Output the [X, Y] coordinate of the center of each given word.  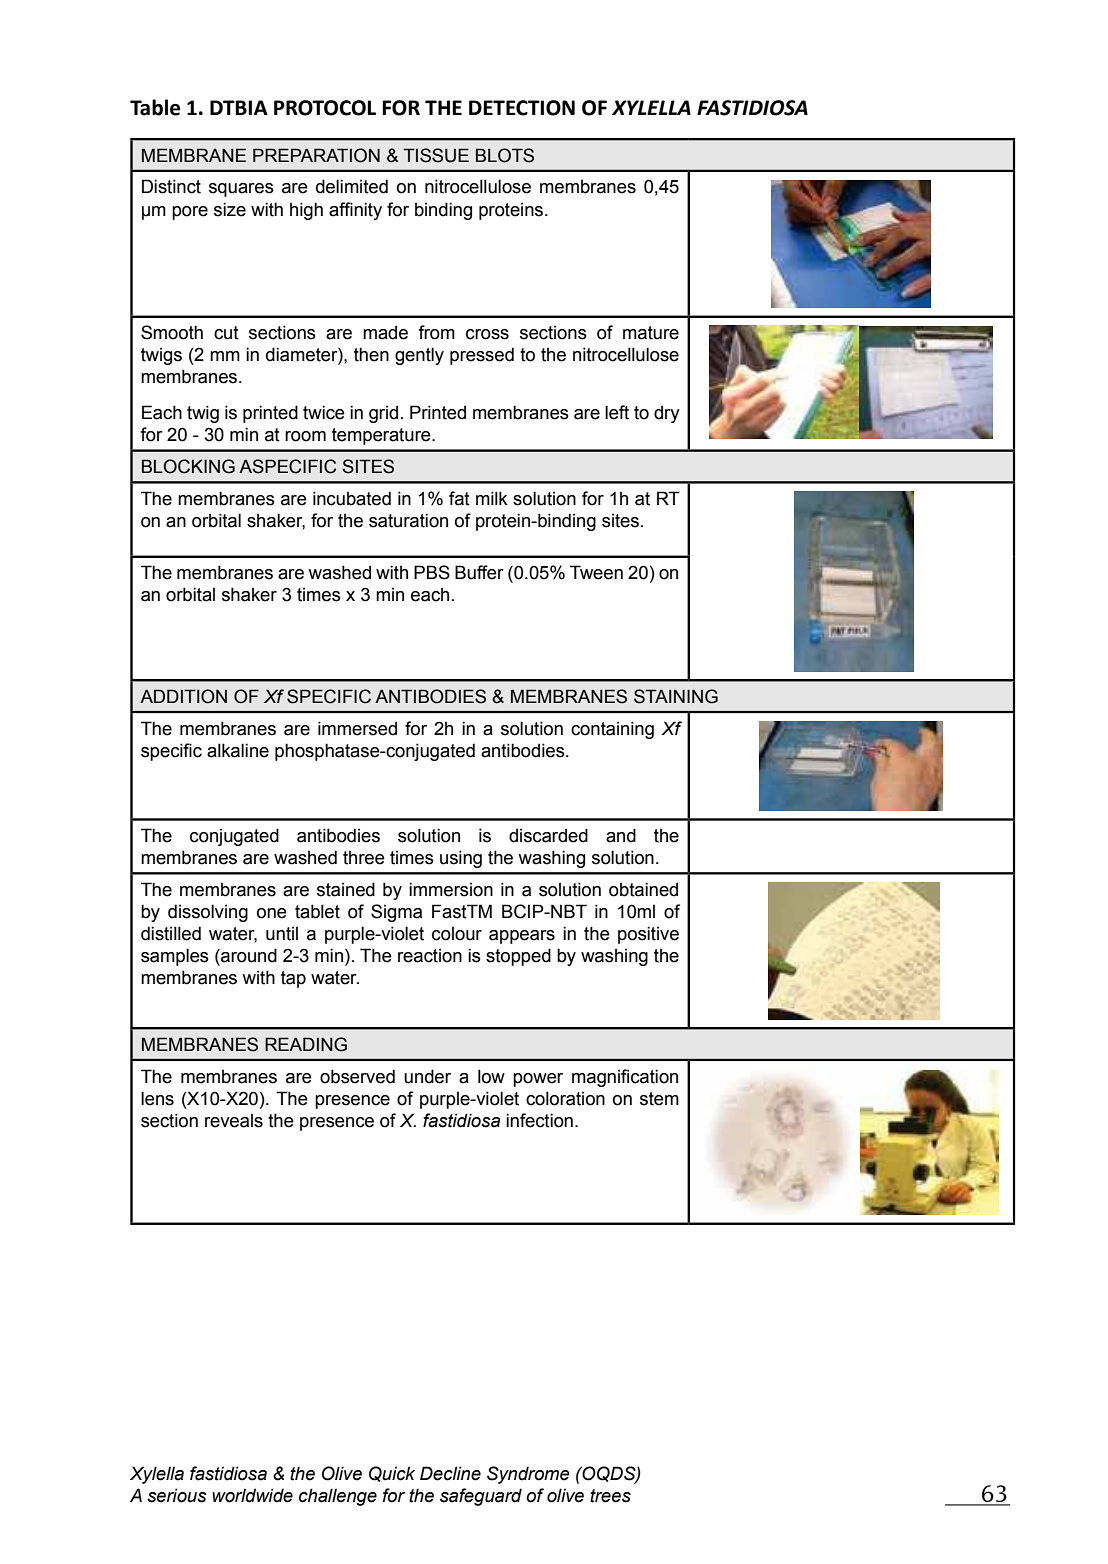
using [461, 859]
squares [241, 190]
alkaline [238, 750]
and [621, 835]
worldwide [252, 1495]
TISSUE [436, 155]
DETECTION [522, 108]
